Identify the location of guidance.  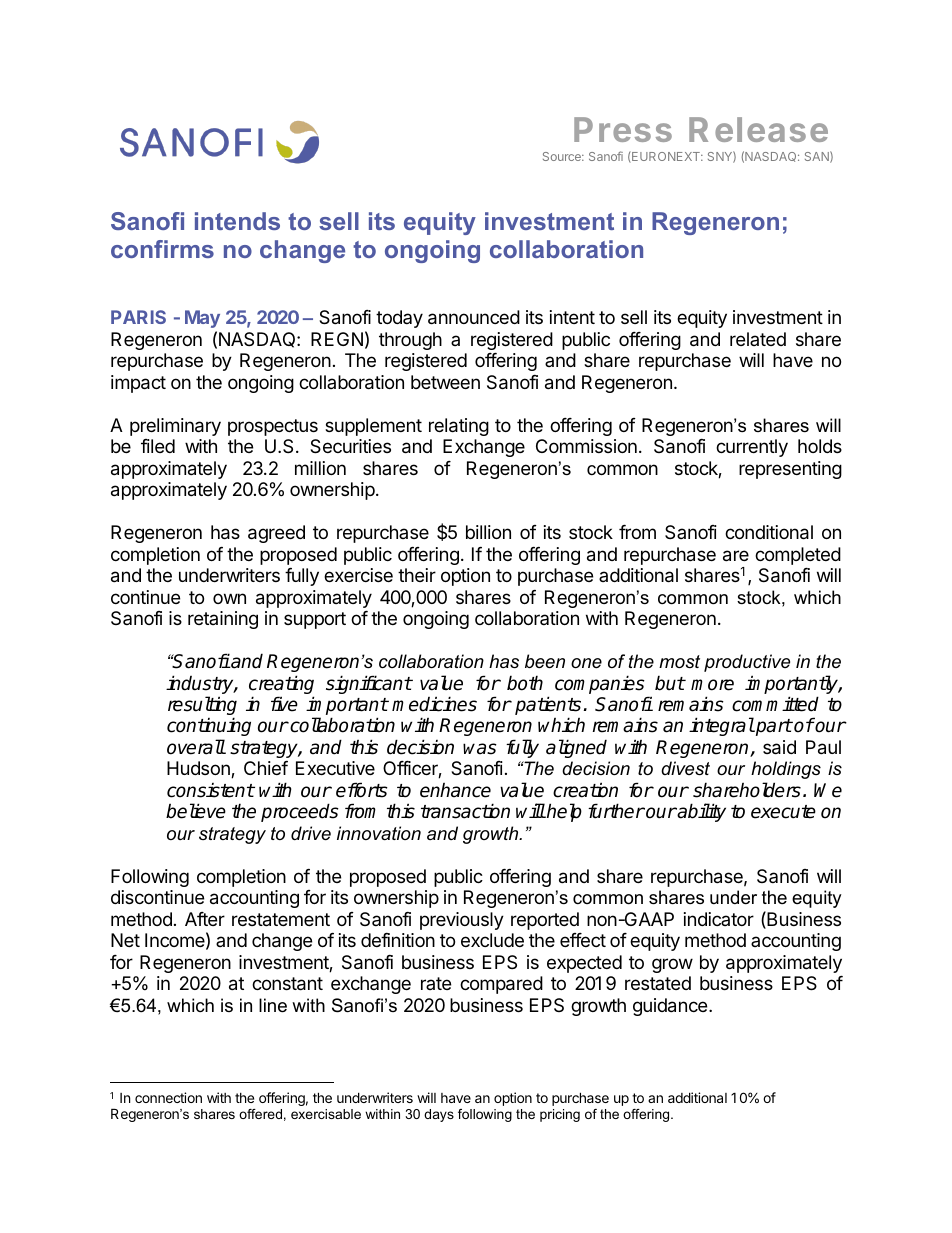
(670, 1007).
